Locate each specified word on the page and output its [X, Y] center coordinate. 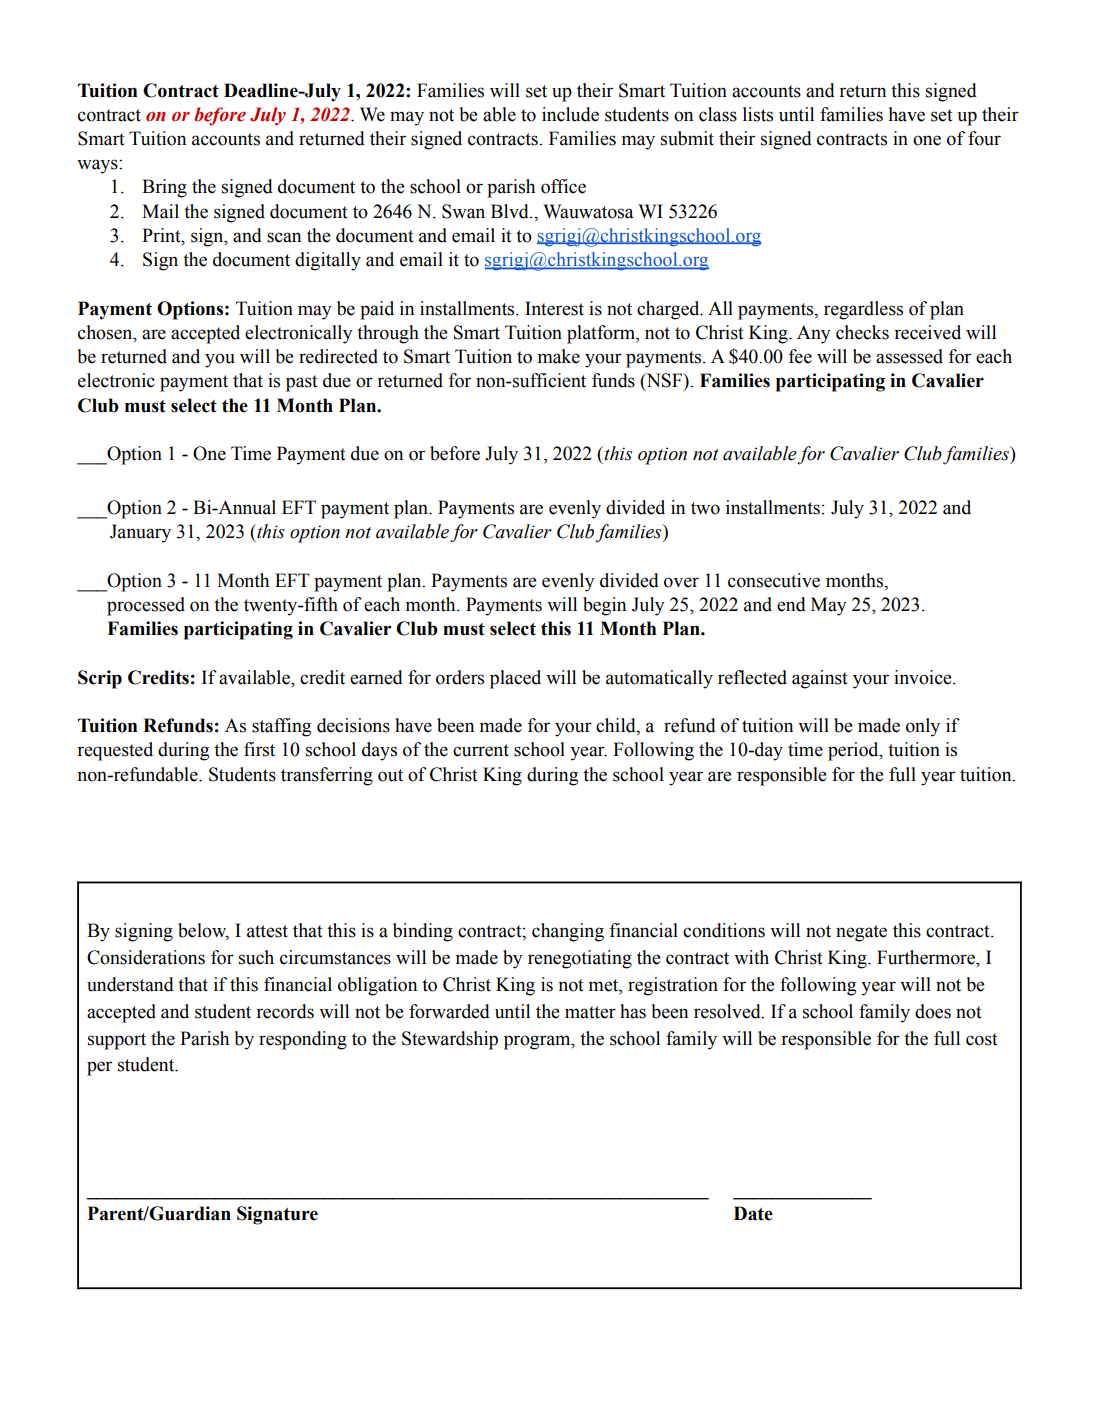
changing [568, 932]
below [203, 931]
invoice [924, 677]
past [302, 383]
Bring [164, 188]
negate [861, 933]
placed [515, 679]
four [984, 138]
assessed [909, 356]
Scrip [100, 679]
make [559, 356]
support [117, 1041]
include [570, 114]
